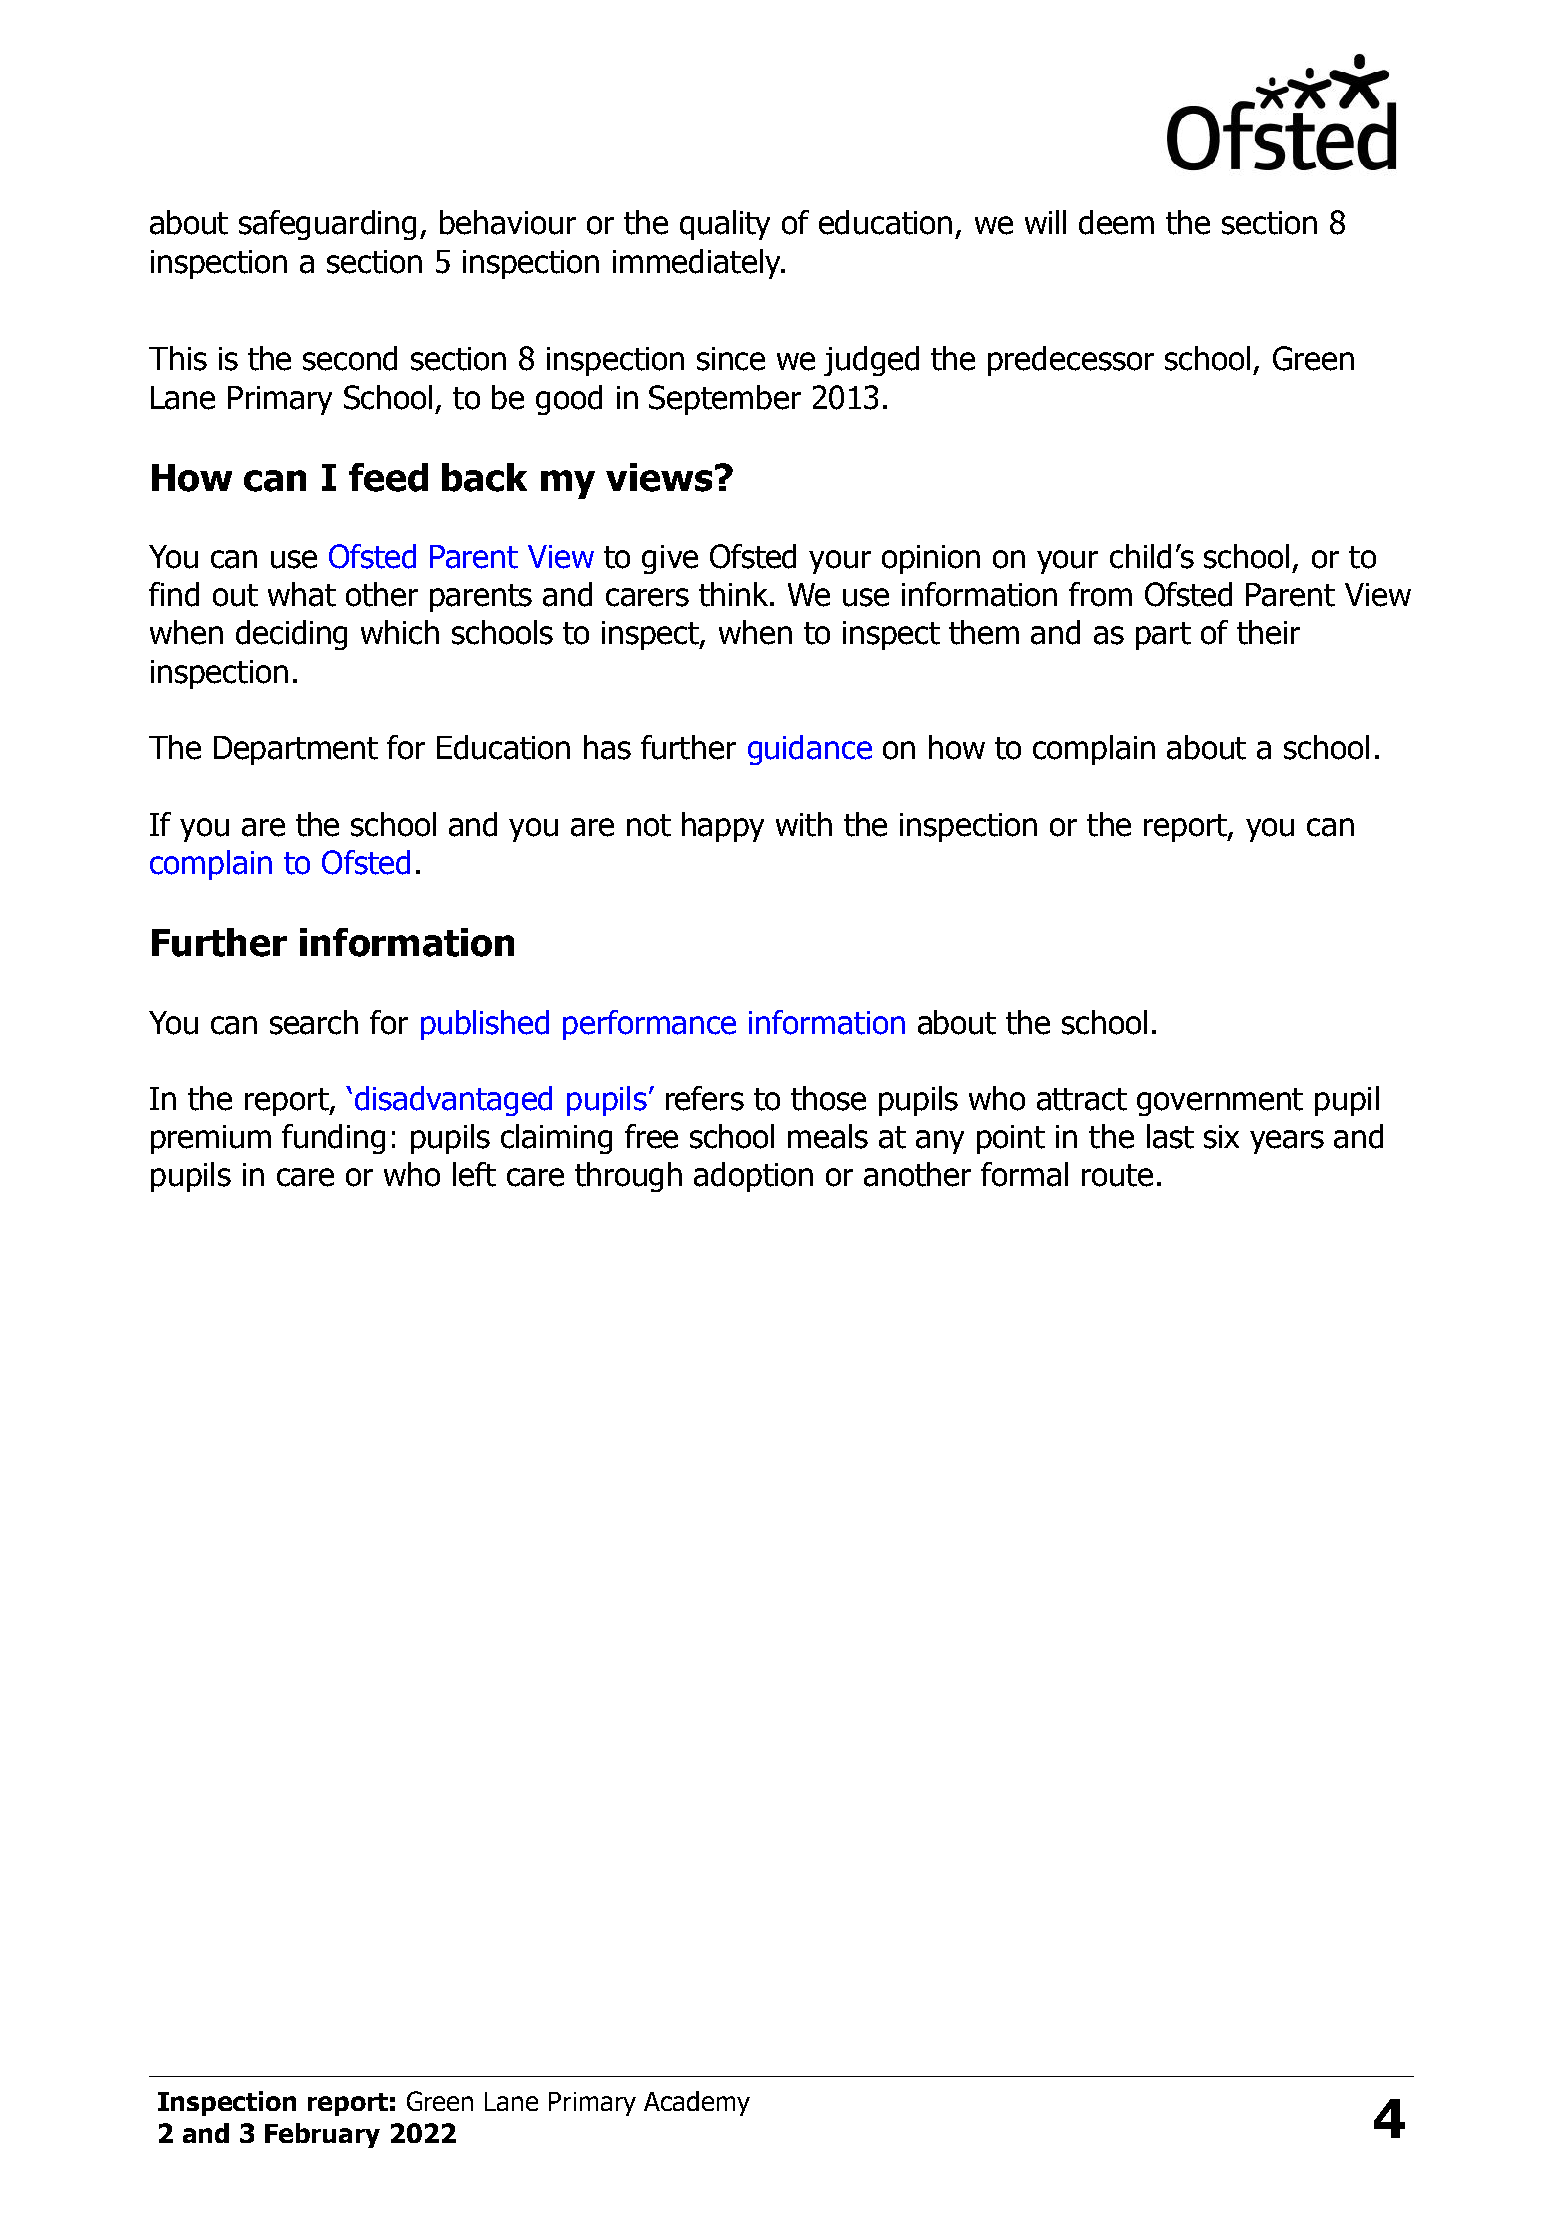 This image has width=1562, height=2215. What do you see at coordinates (291, 635) in the image?
I see `deciding` at bounding box center [291, 635].
